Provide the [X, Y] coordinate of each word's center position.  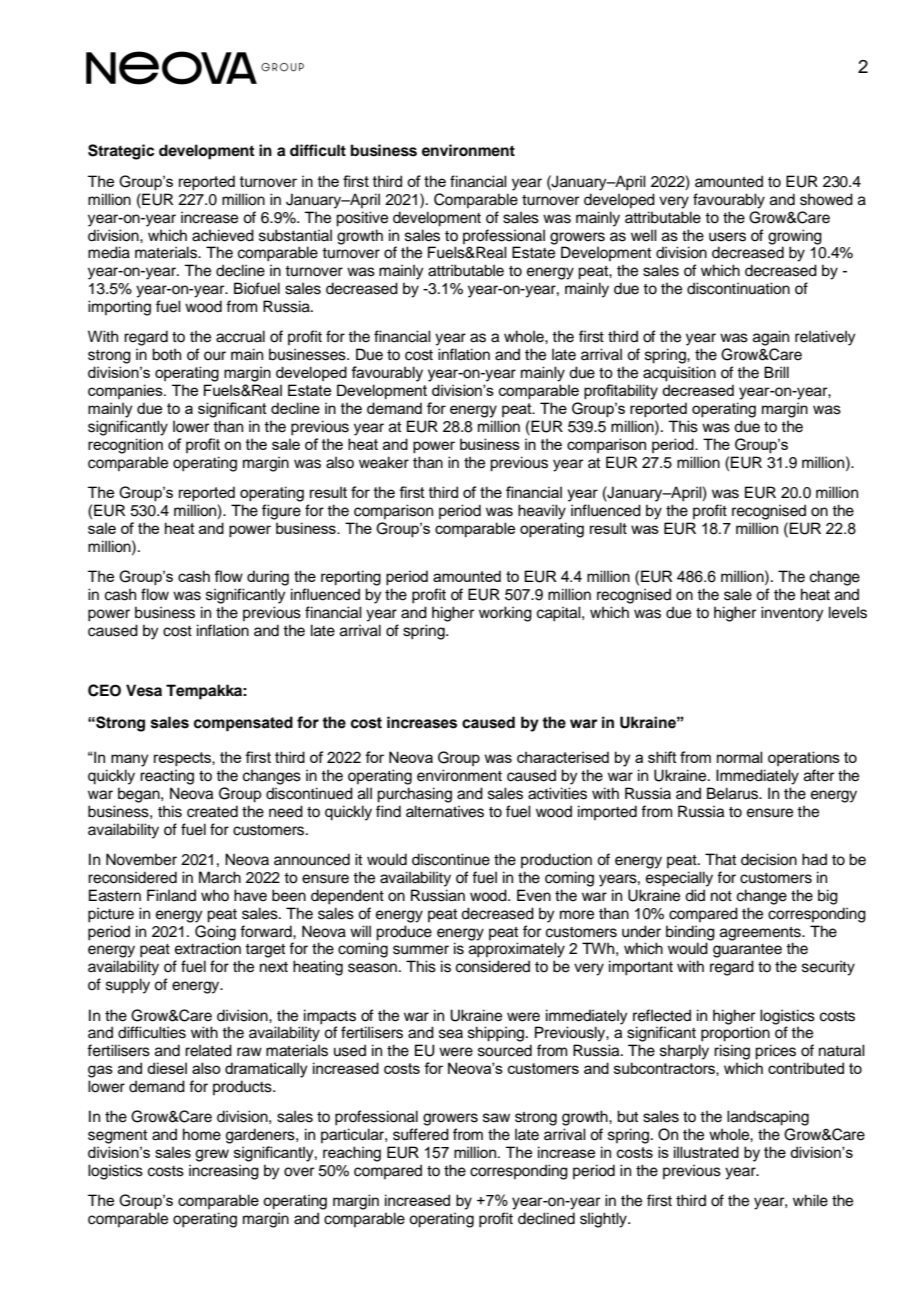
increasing [224, 1172]
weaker [384, 462]
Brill [776, 372]
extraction [208, 948]
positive [362, 219]
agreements [761, 935]
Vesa [144, 690]
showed [826, 199]
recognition [125, 446]
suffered [421, 1134]
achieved [223, 235]
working [505, 614]
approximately [517, 950]
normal [739, 757]
